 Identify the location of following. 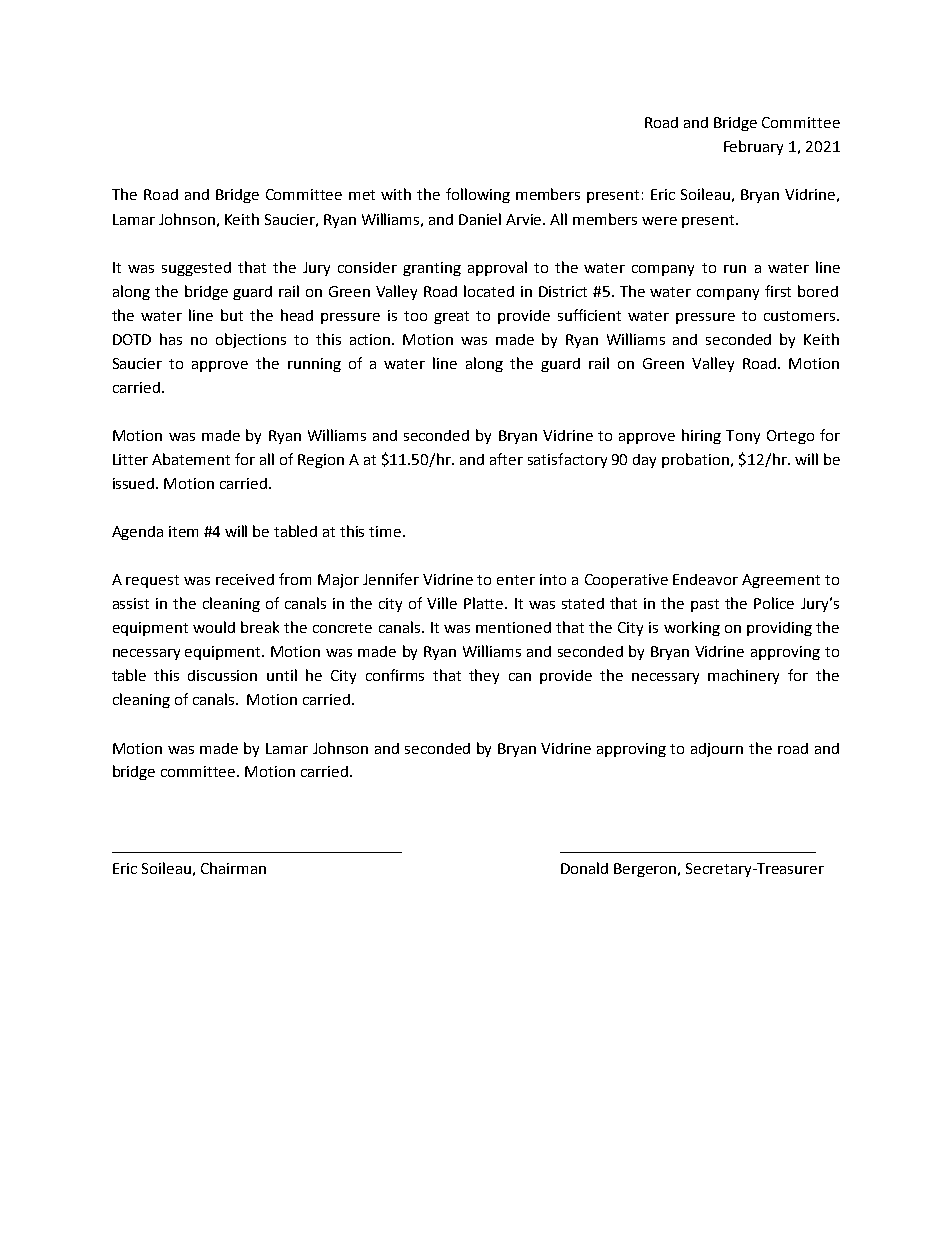
(478, 195).
